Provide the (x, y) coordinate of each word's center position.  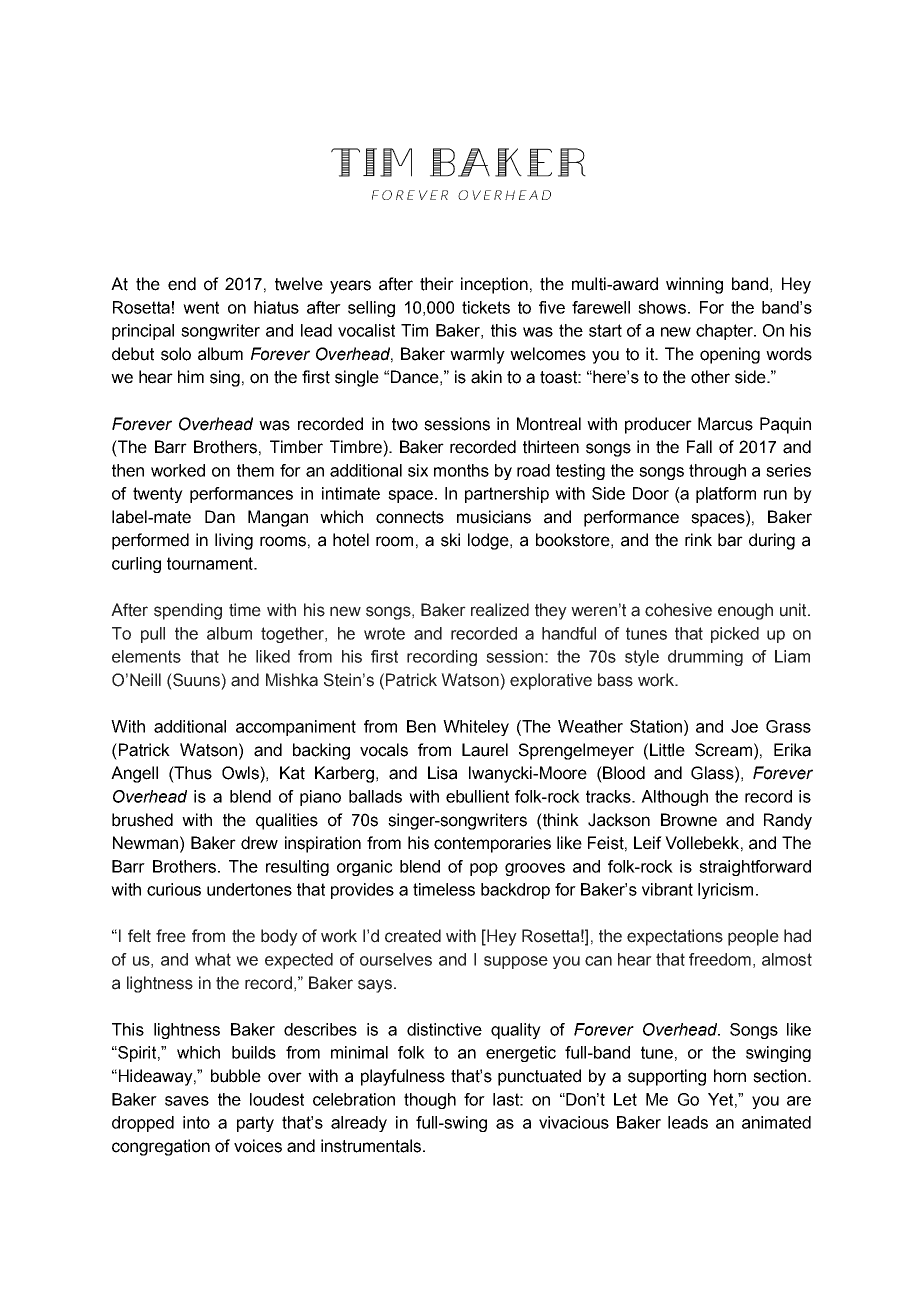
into (196, 1122)
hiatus (276, 307)
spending (188, 611)
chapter (725, 332)
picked (735, 635)
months (461, 470)
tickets (486, 307)
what (213, 959)
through (717, 472)
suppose (516, 962)
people (753, 937)
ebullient (477, 796)
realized (500, 610)
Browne (689, 820)
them (255, 470)
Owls (241, 773)
